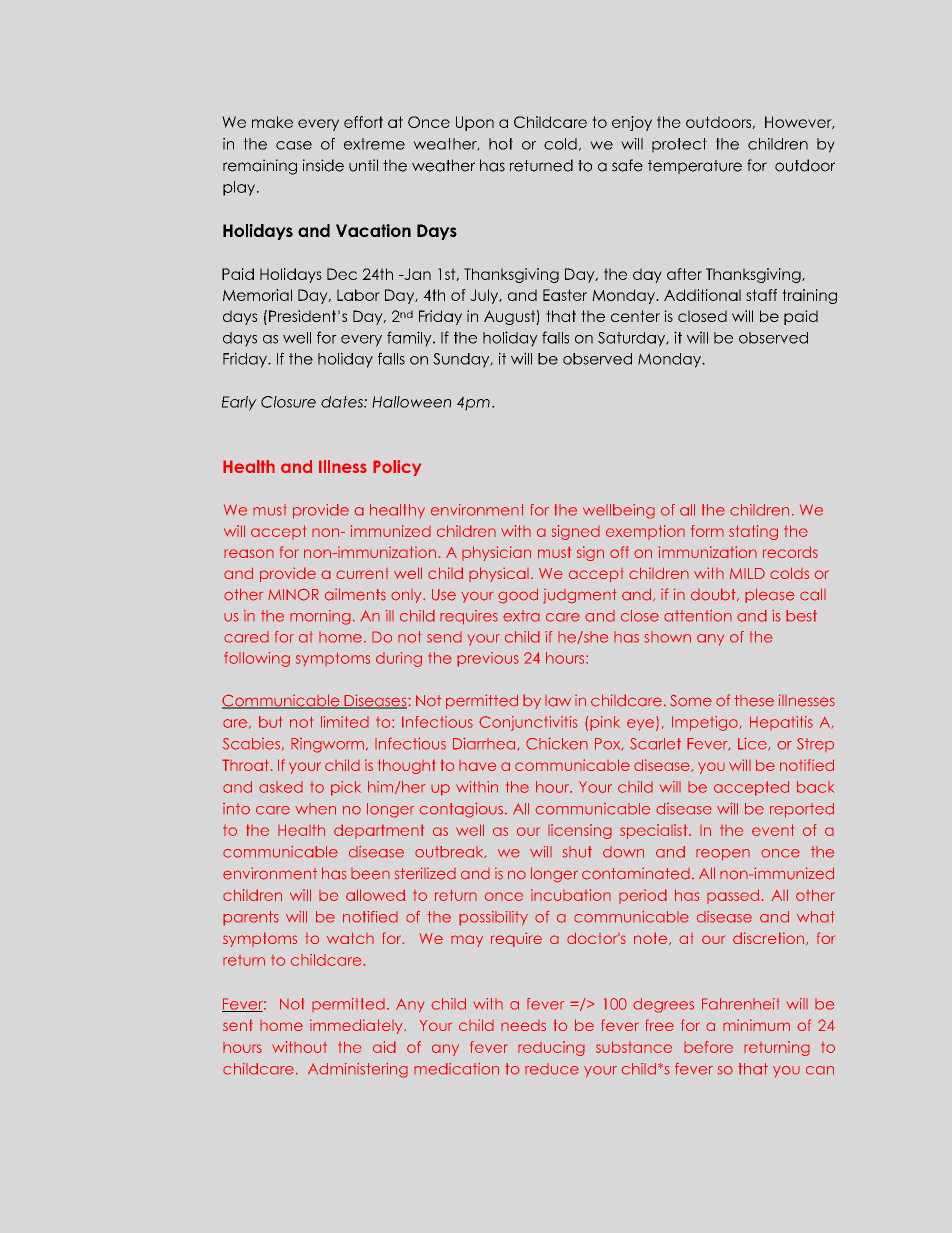 The width and height of the screenshot is (952, 1233). I want to click on immediately, so click(357, 1026).
